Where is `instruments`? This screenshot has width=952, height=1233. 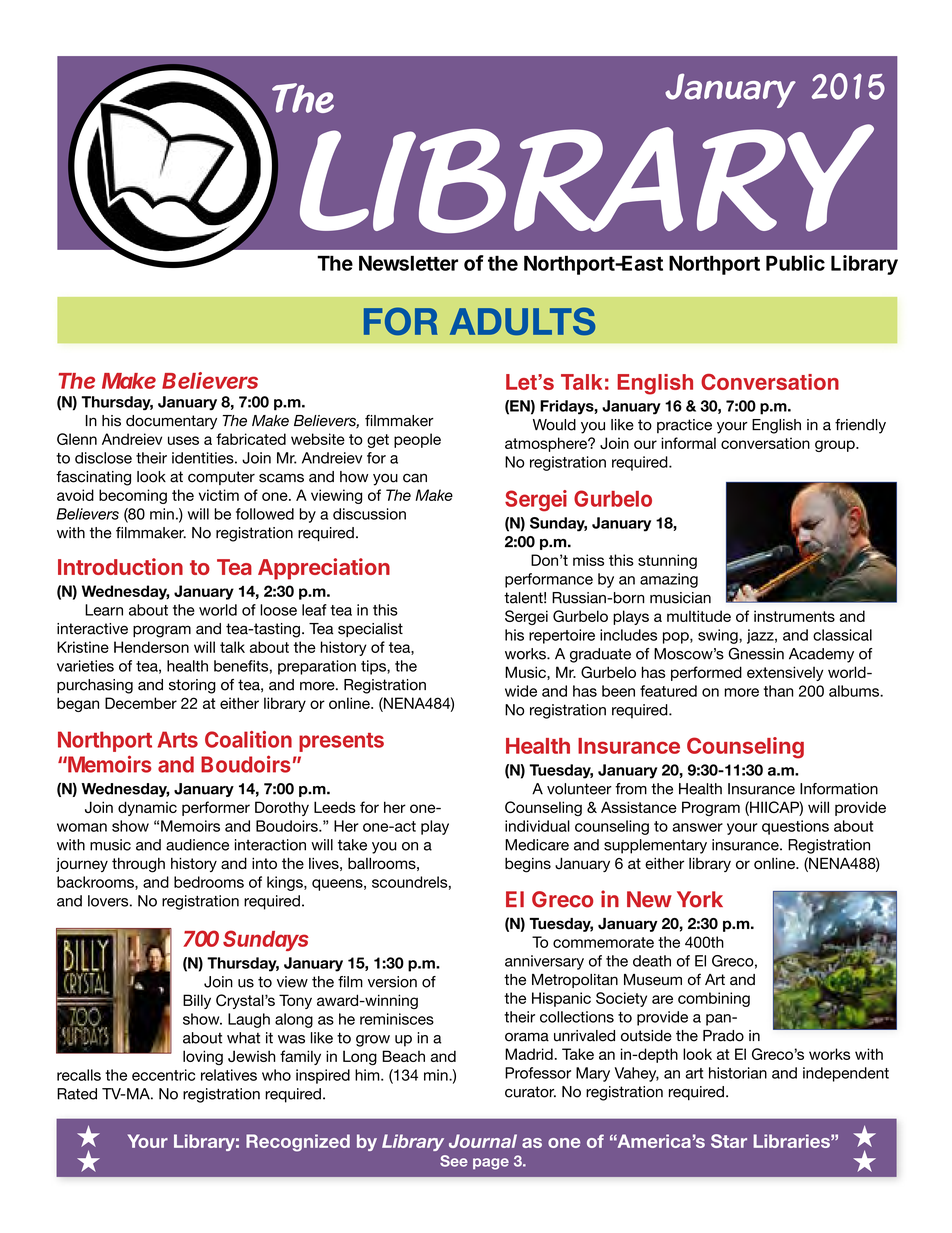
instruments is located at coordinates (794, 616).
